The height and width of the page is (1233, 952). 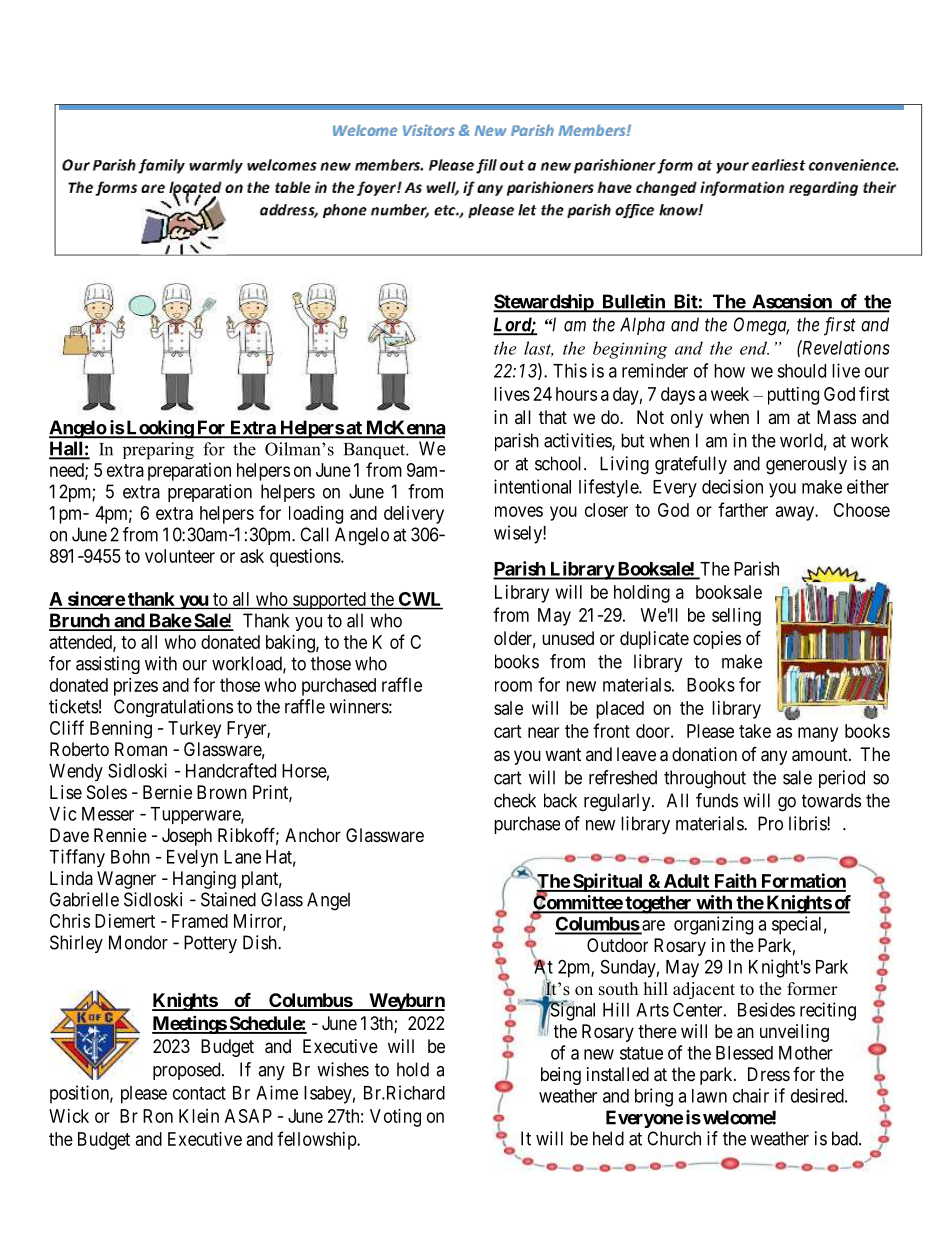 I want to click on volunteer, so click(x=180, y=556).
